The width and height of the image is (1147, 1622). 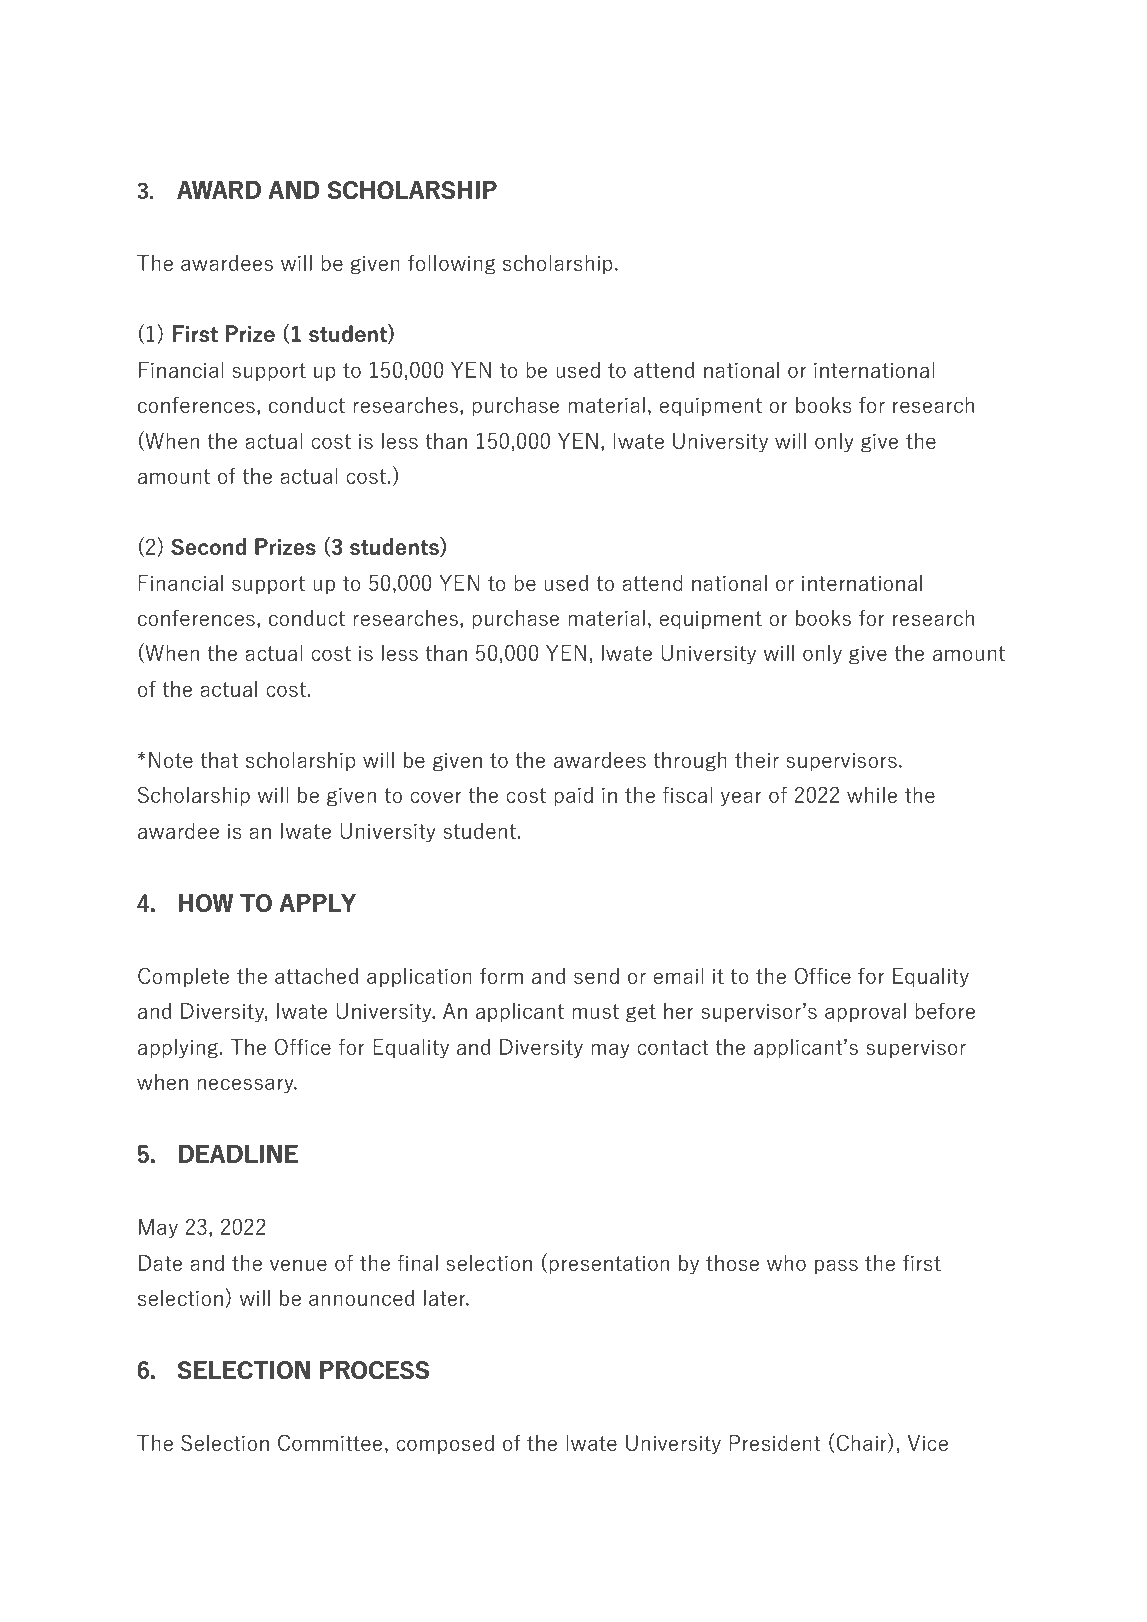 I want to click on President, so click(x=775, y=1442).
